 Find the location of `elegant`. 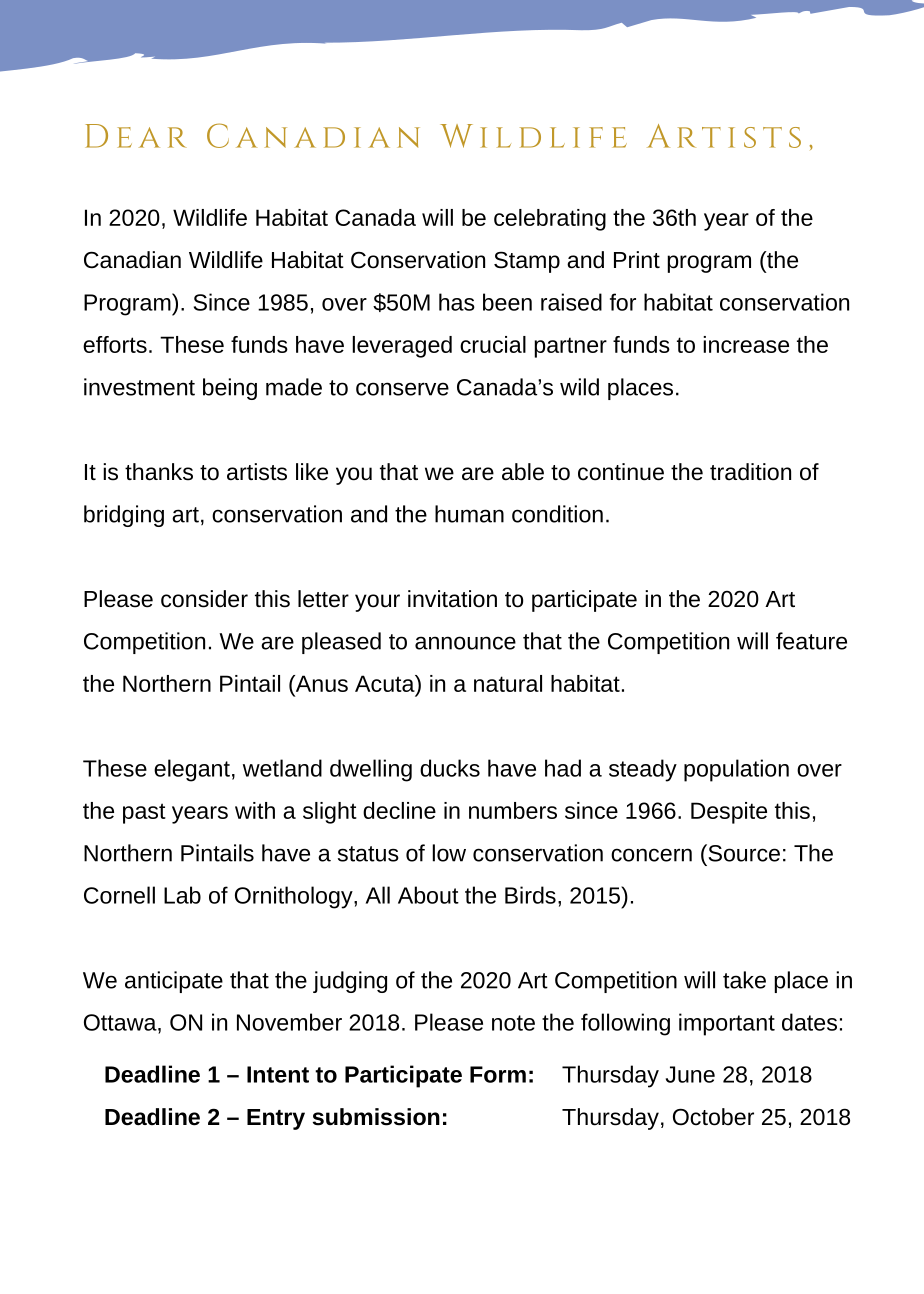

elegant is located at coordinates (192, 770).
